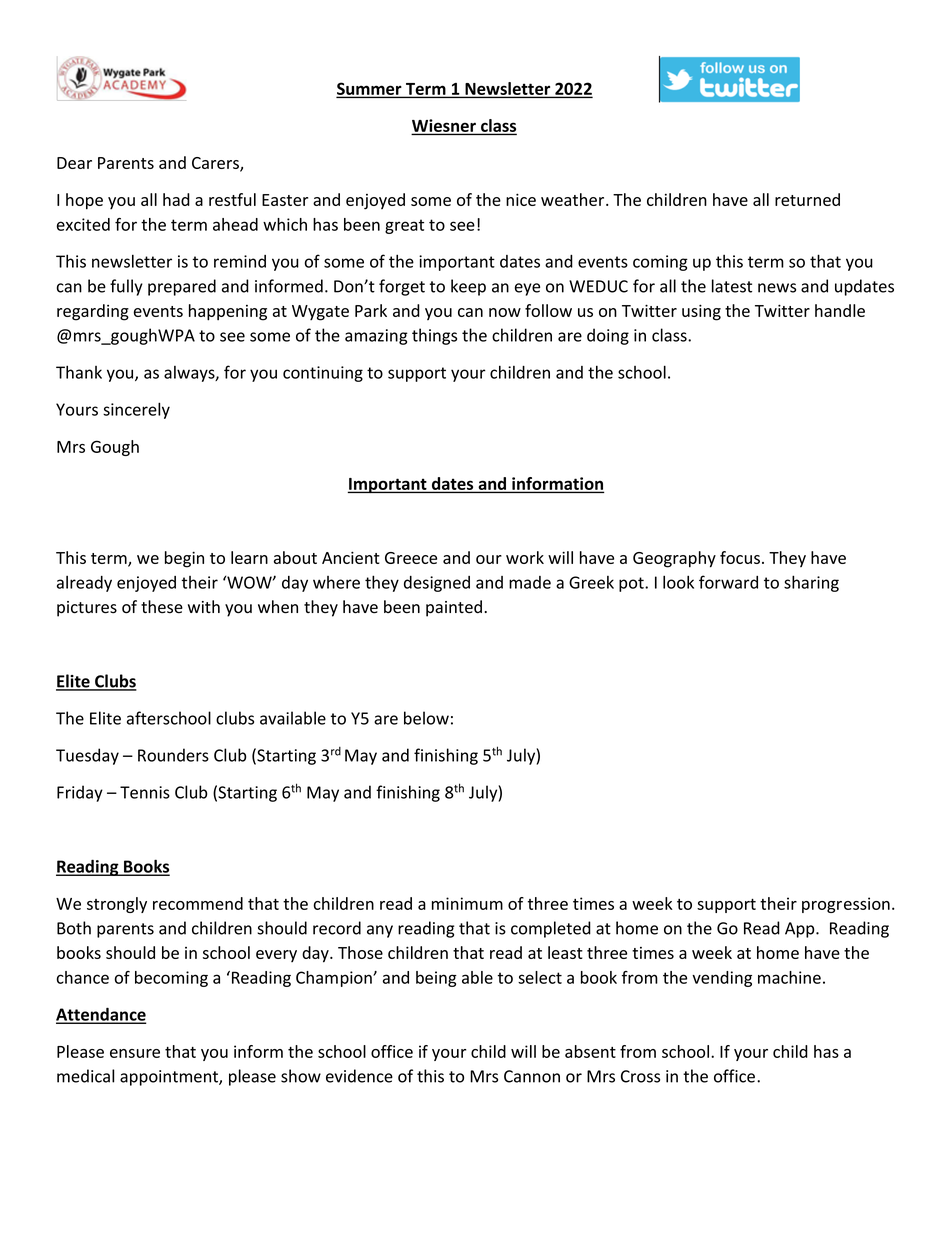 This screenshot has height=1233, width=952. Describe the element at coordinates (136, 410) in the screenshot. I see `sincerely` at that location.
